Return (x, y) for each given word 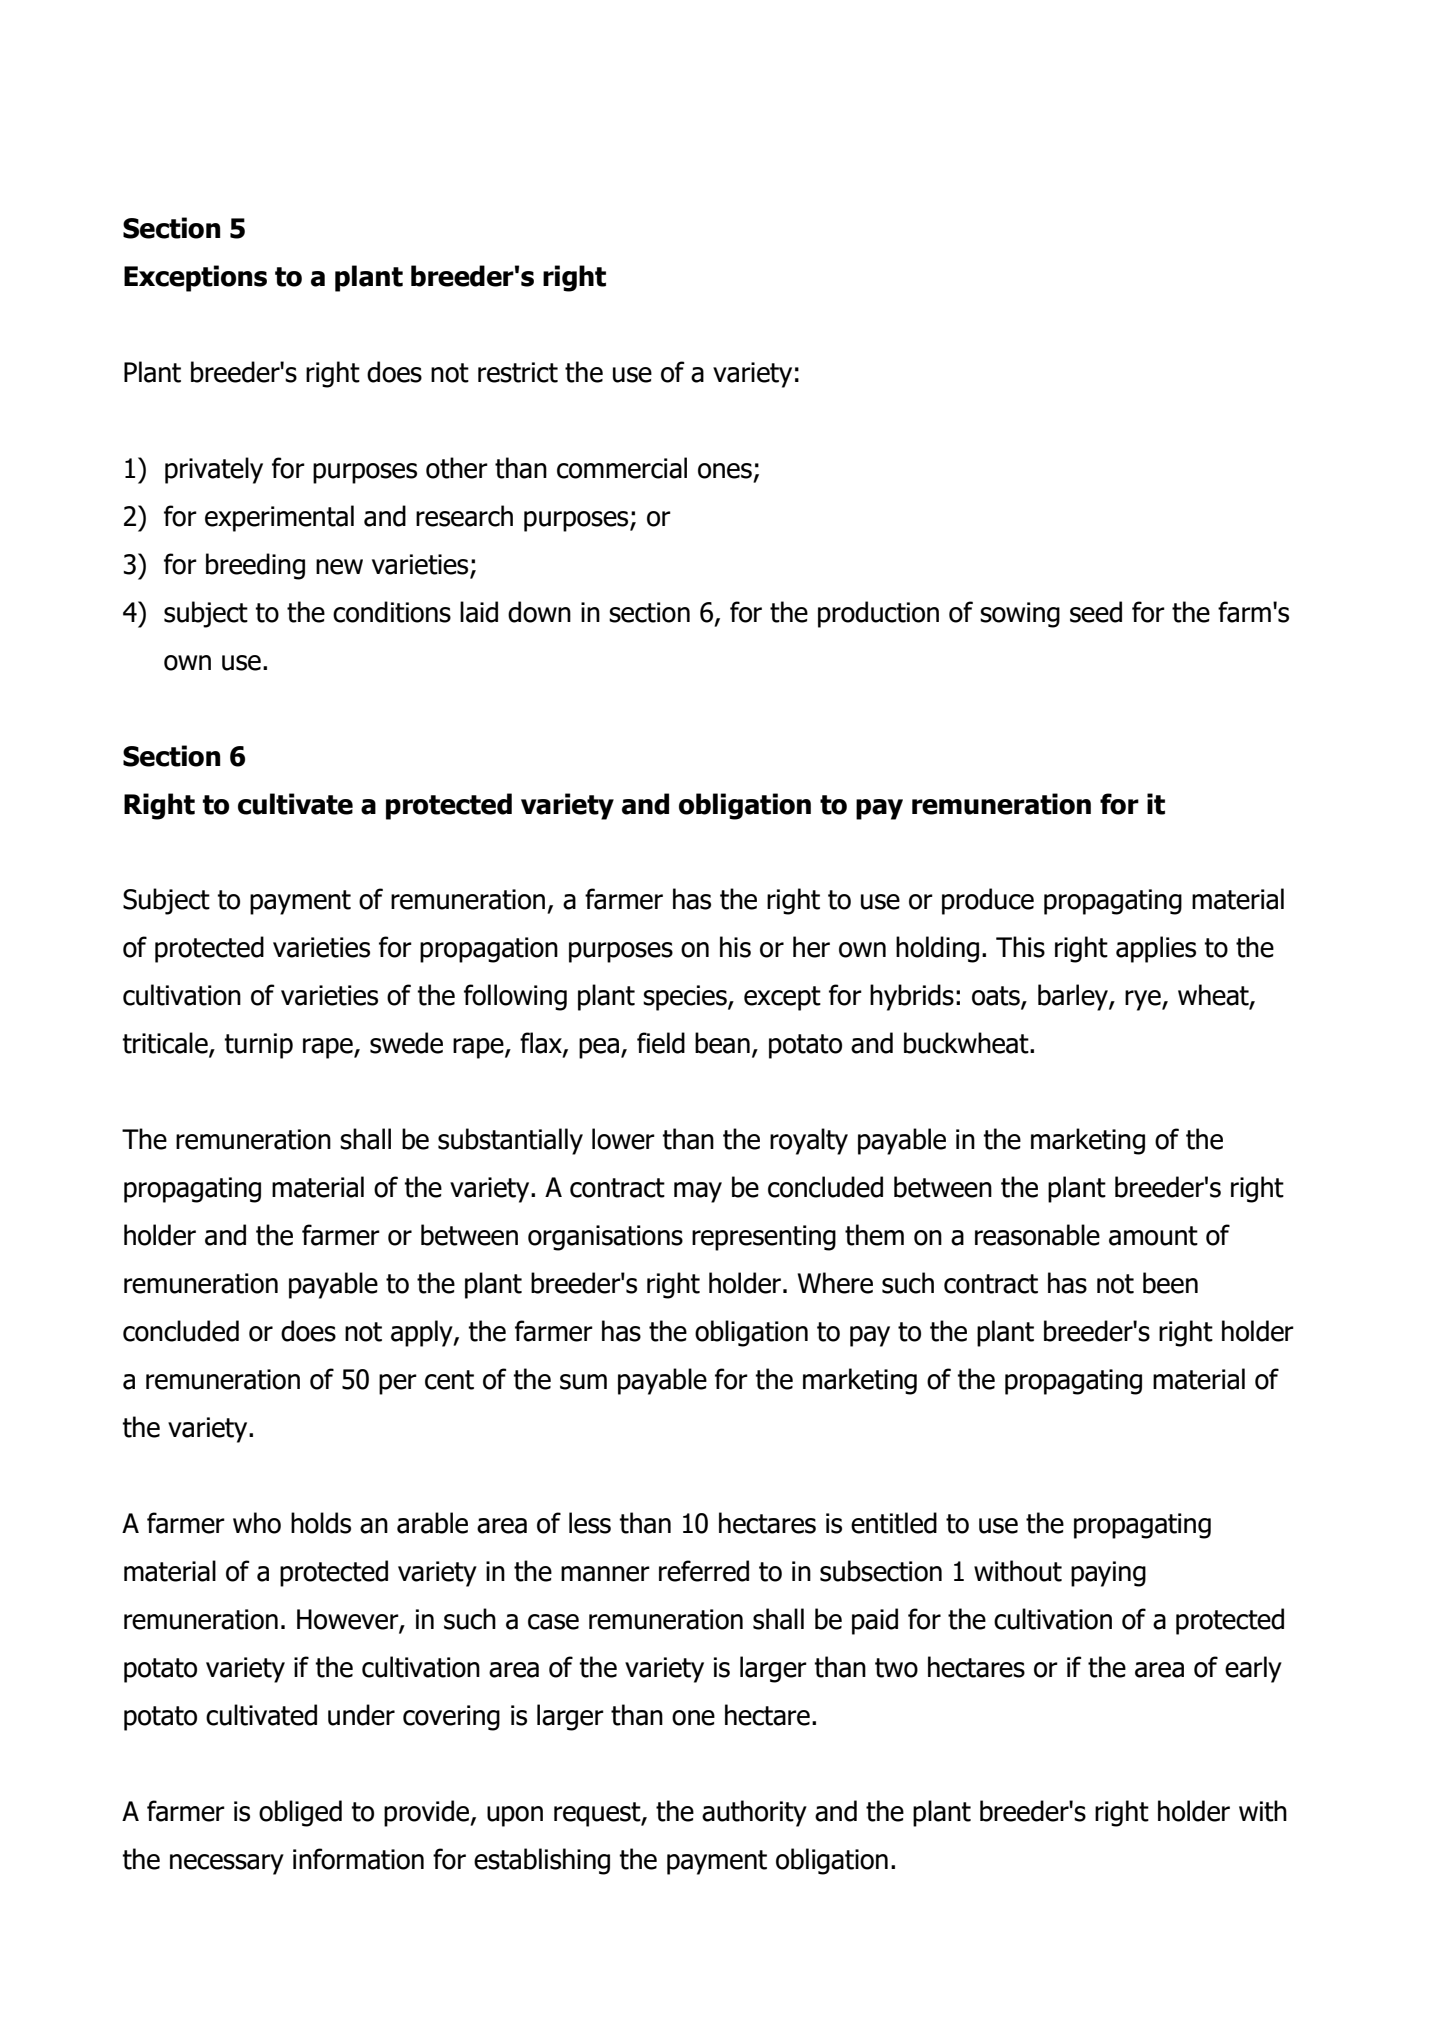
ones (725, 471)
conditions (392, 612)
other (457, 468)
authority (754, 1813)
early (1253, 1669)
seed (1096, 612)
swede (406, 1043)
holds (321, 1523)
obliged (300, 1813)
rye (1144, 1000)
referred (704, 1571)
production (878, 614)
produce (988, 901)
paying (1108, 1574)
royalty (809, 1141)
